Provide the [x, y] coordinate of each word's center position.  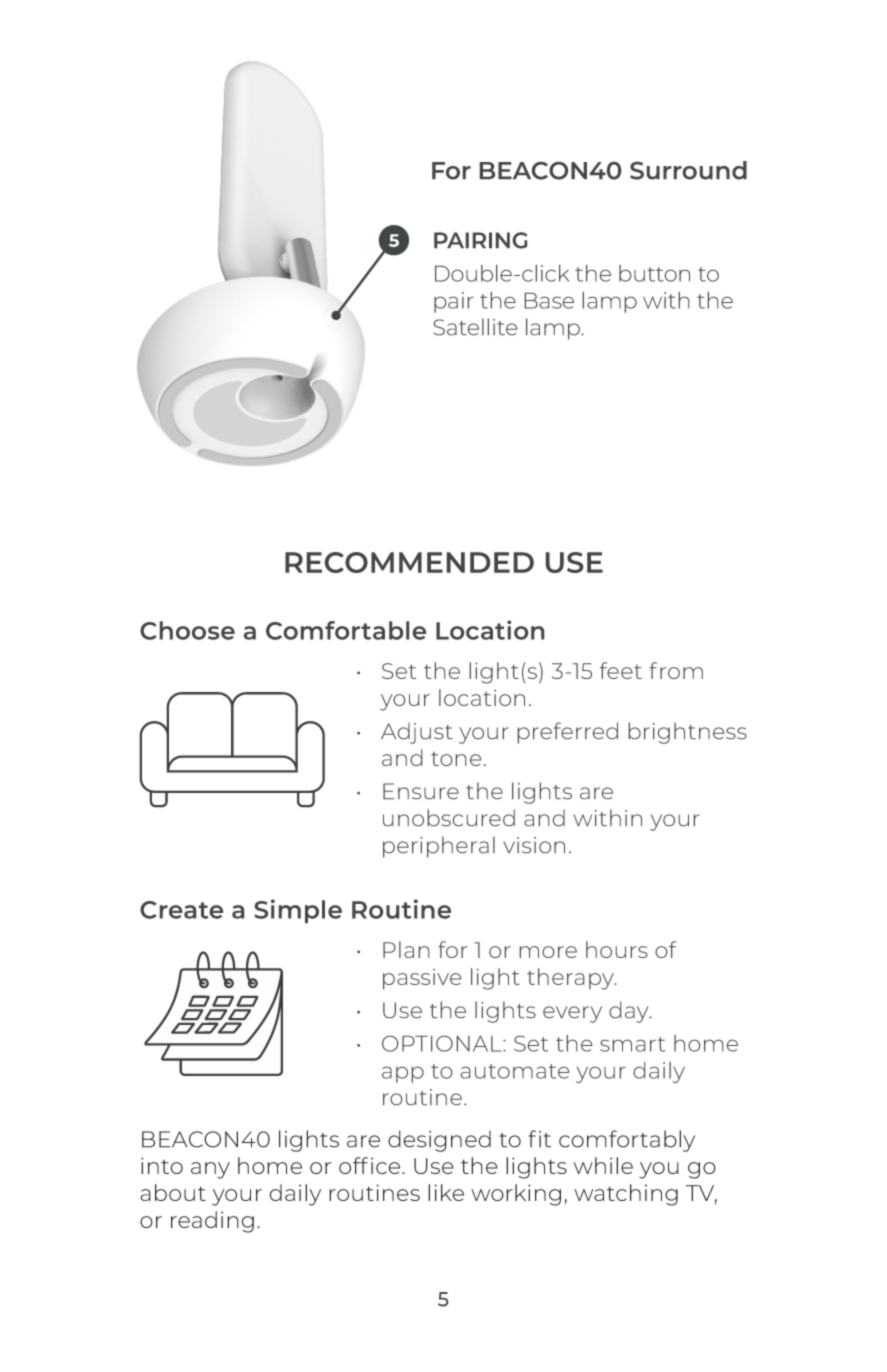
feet [621, 670]
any [210, 1170]
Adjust [417, 733]
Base [549, 301]
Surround [688, 170]
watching [626, 1195]
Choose [187, 630]
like [446, 1192]
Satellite [475, 326]
